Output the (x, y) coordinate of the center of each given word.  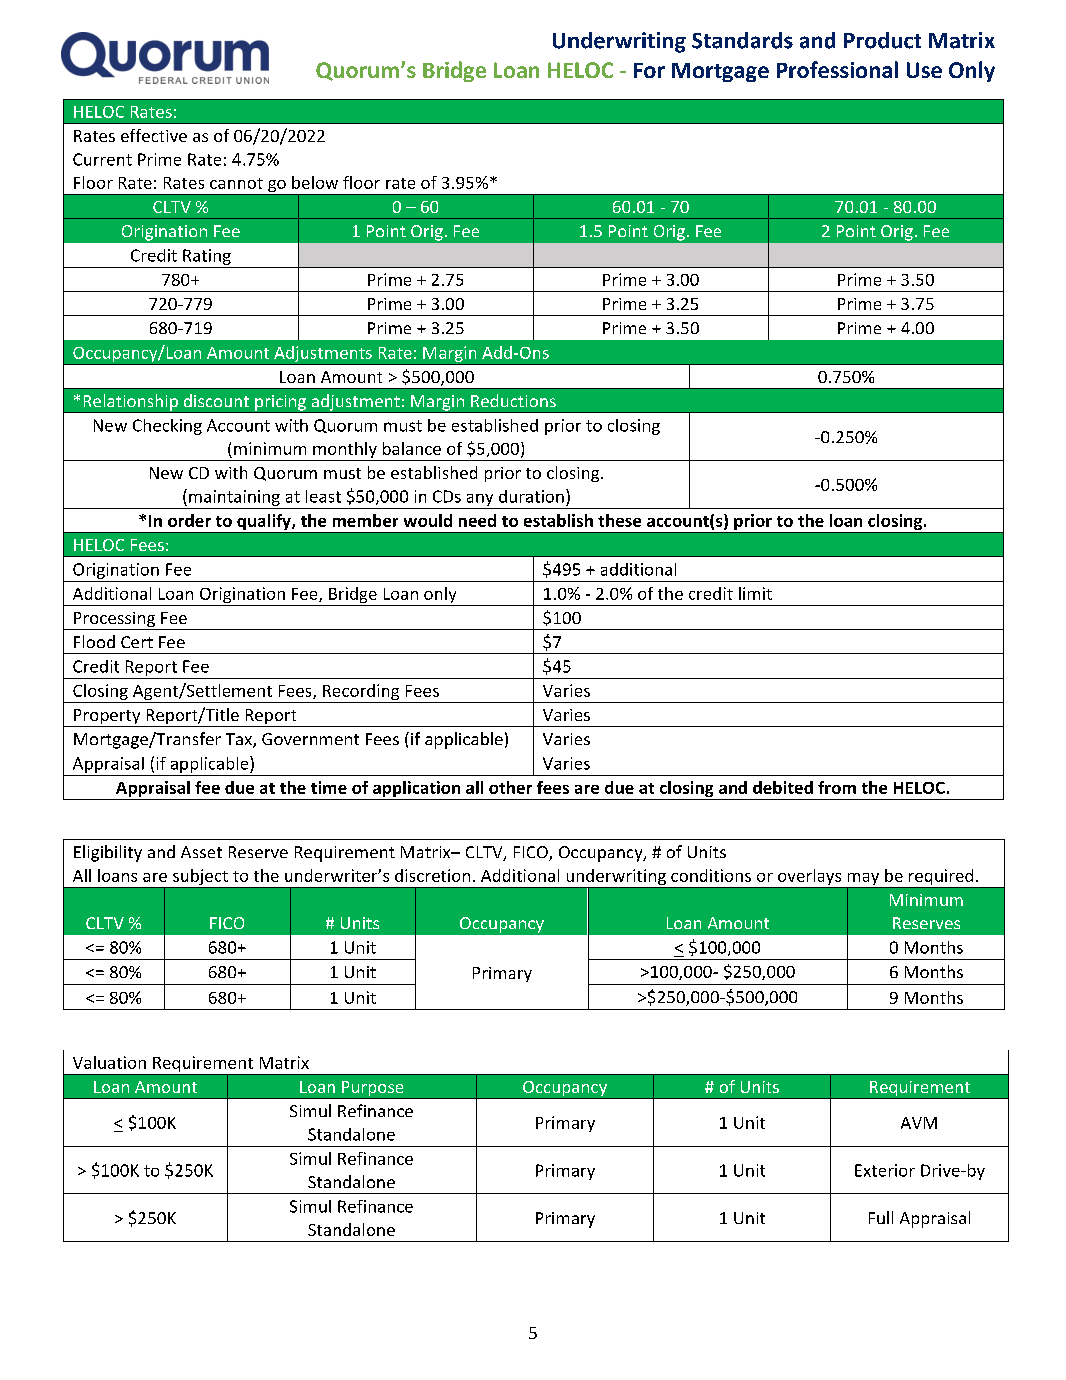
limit (755, 593)
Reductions (513, 400)
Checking (167, 427)
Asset (201, 852)
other (510, 787)
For (649, 70)
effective (154, 135)
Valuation (109, 1062)
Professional (837, 69)
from (837, 787)
